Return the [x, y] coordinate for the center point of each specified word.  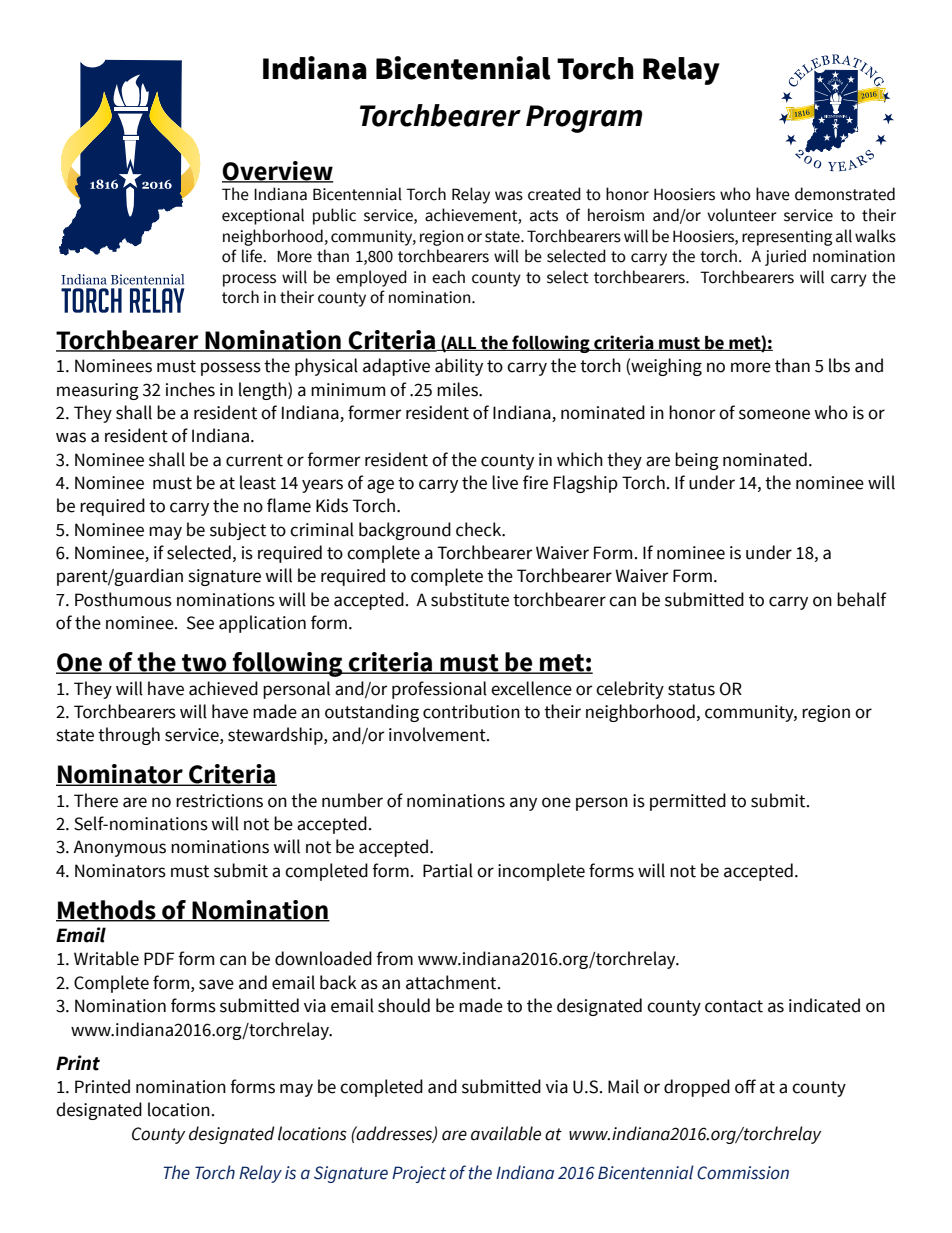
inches [190, 389]
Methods [107, 911]
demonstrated [845, 194]
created [554, 194]
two [204, 664]
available [506, 1133]
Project [419, 1174]
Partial [448, 870]
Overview [277, 172]
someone [774, 414]
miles [458, 389]
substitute [470, 599]
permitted [688, 802]
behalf [862, 599]
